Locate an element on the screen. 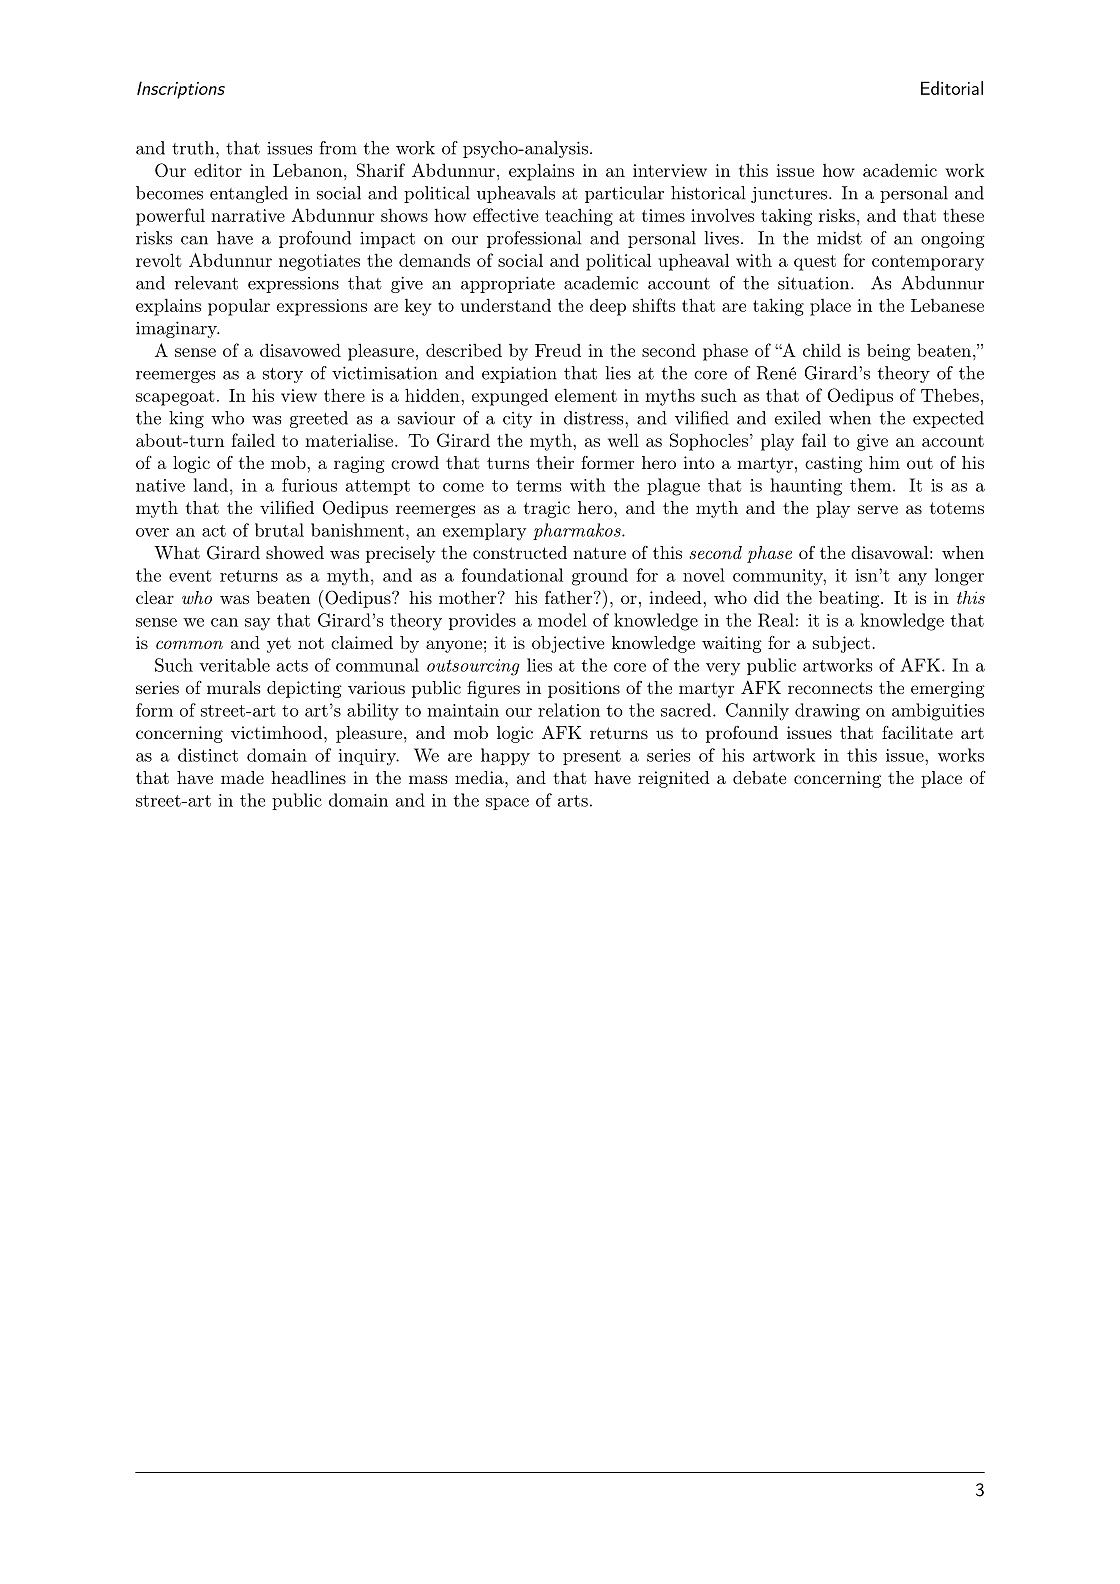 The width and height of the screenshot is (1120, 1584). greeted is located at coordinates (319, 419).
